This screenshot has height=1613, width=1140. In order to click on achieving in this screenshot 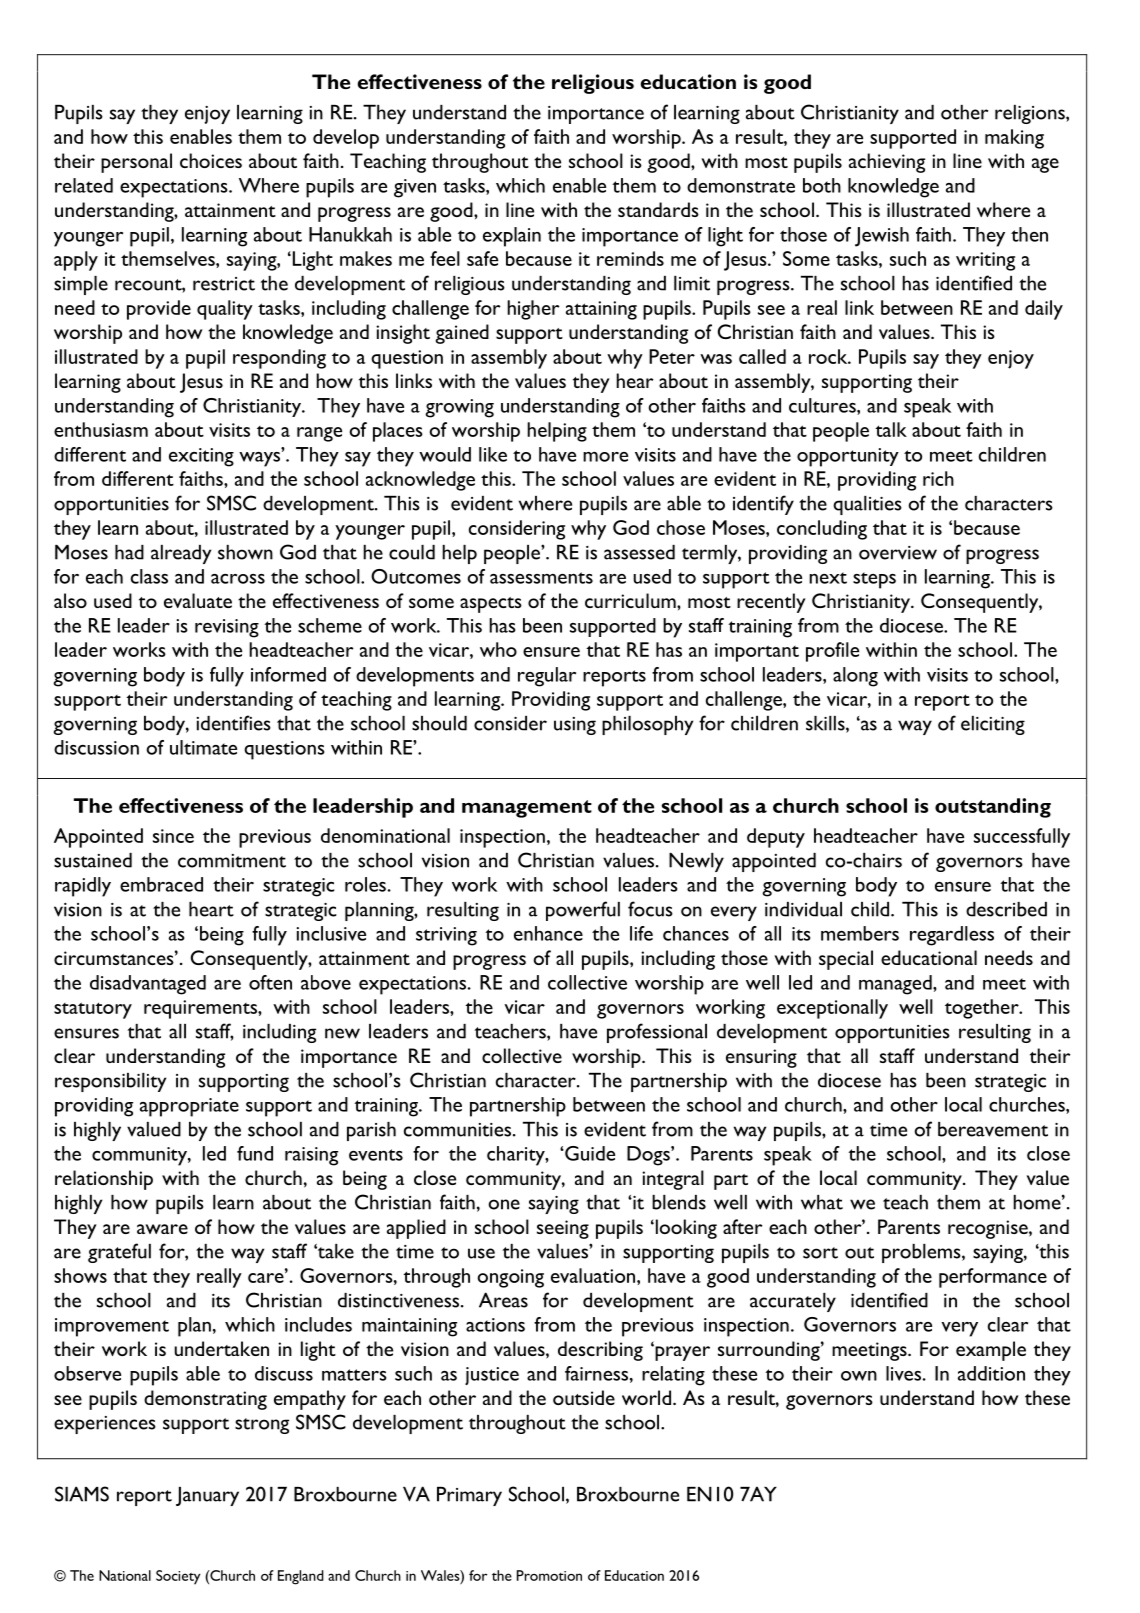, I will do `click(887, 163)`.
